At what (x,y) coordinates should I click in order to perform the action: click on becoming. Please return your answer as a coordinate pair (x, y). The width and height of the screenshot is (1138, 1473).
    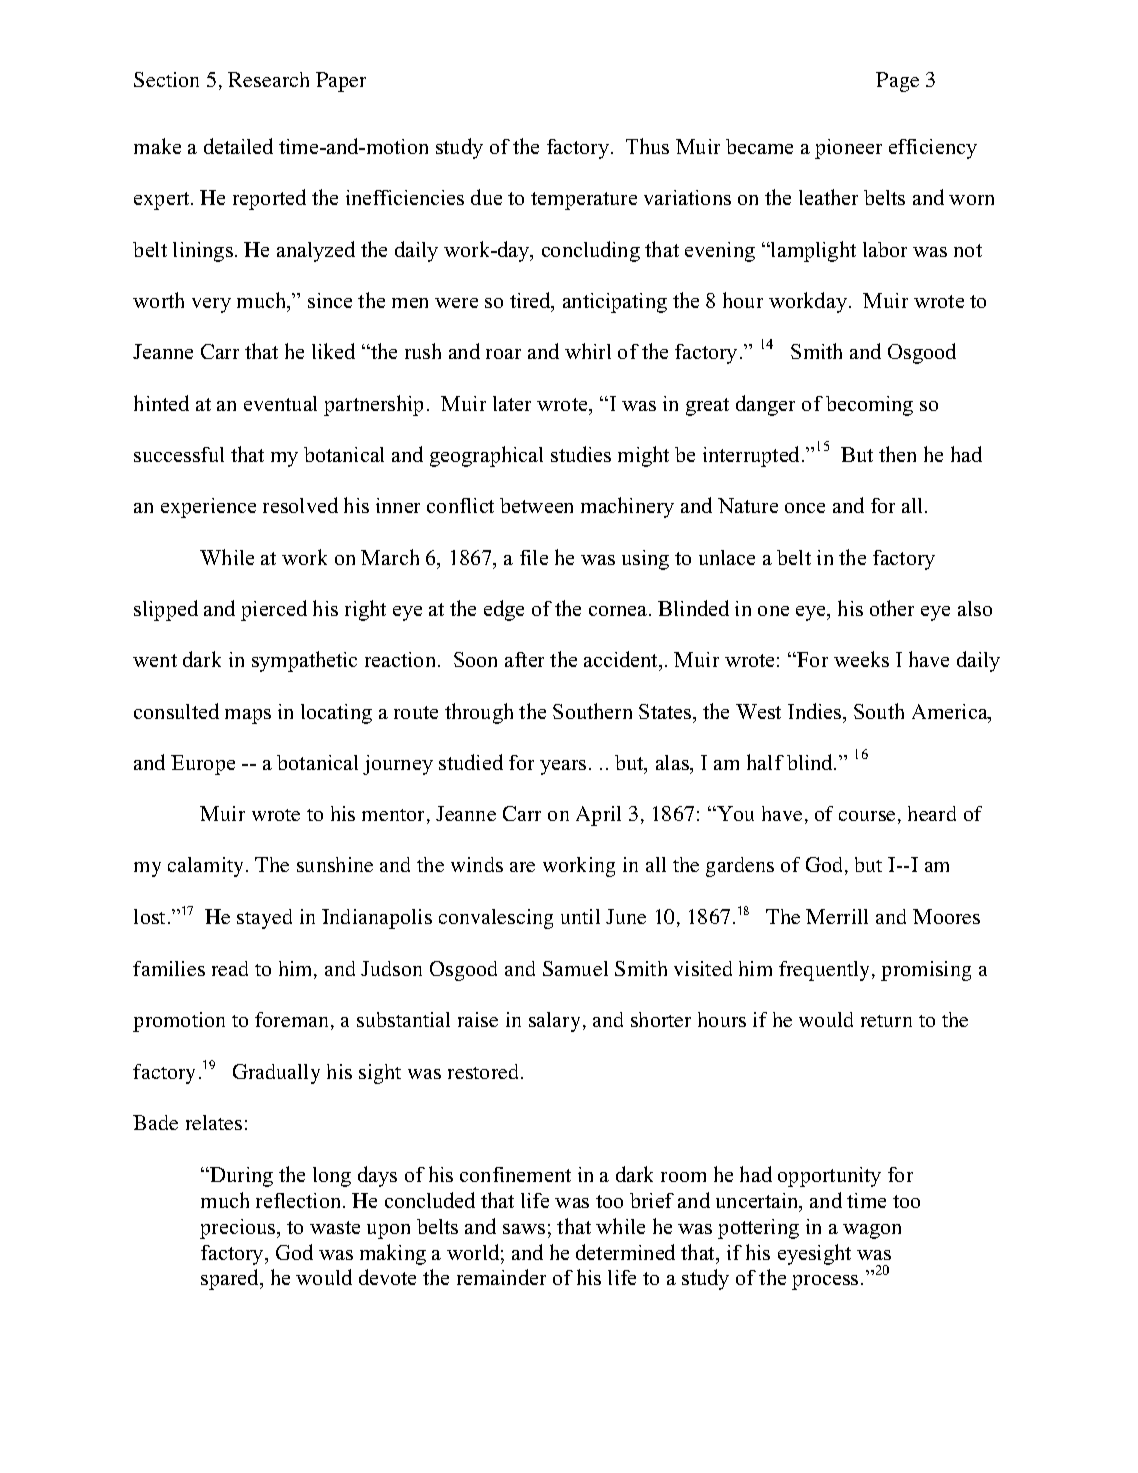
    Looking at the image, I should click on (869, 406).
